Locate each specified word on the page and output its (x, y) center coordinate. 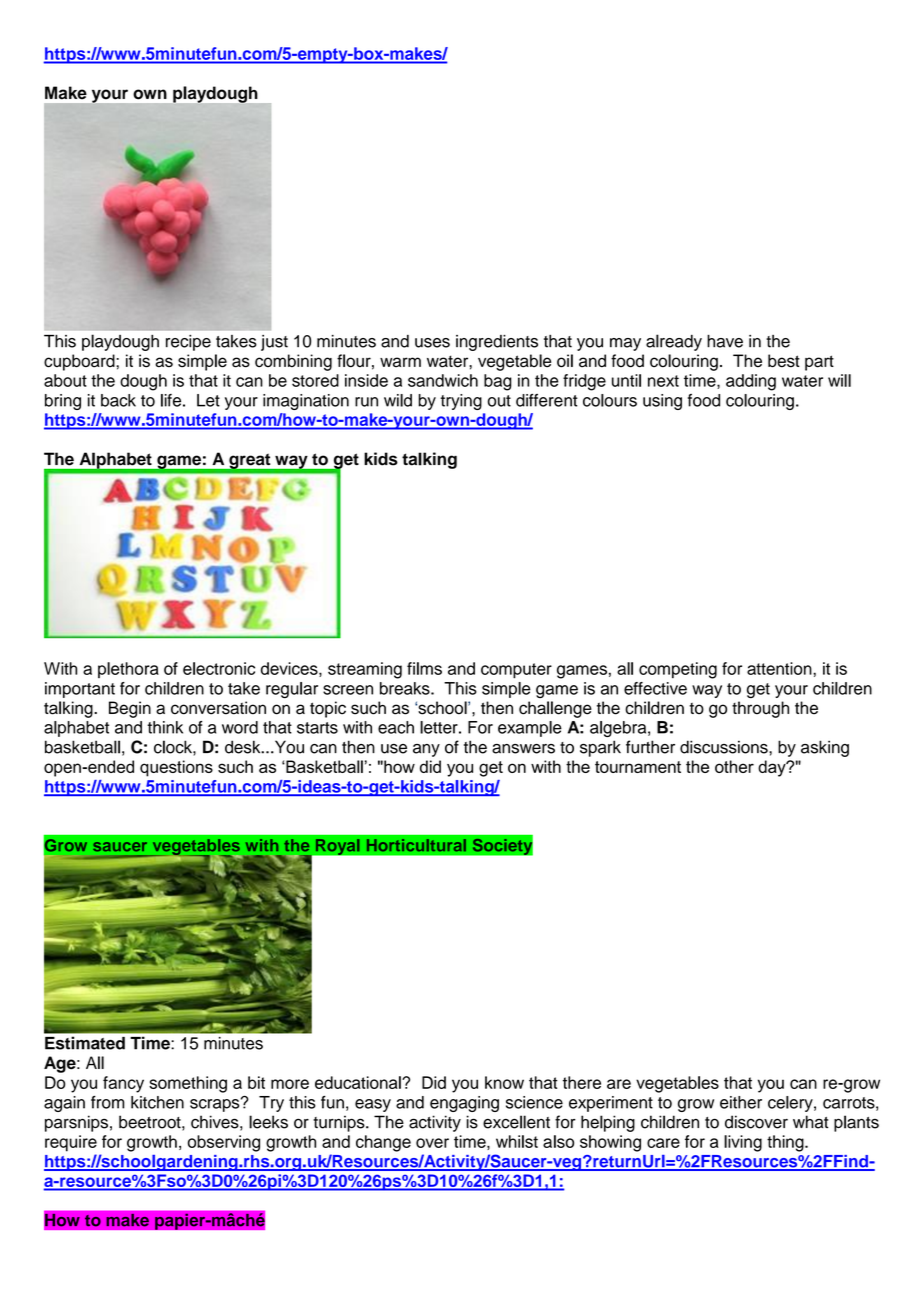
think (165, 727)
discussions (725, 747)
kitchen (157, 1102)
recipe (188, 343)
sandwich (443, 380)
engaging (464, 1104)
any (426, 750)
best (784, 361)
